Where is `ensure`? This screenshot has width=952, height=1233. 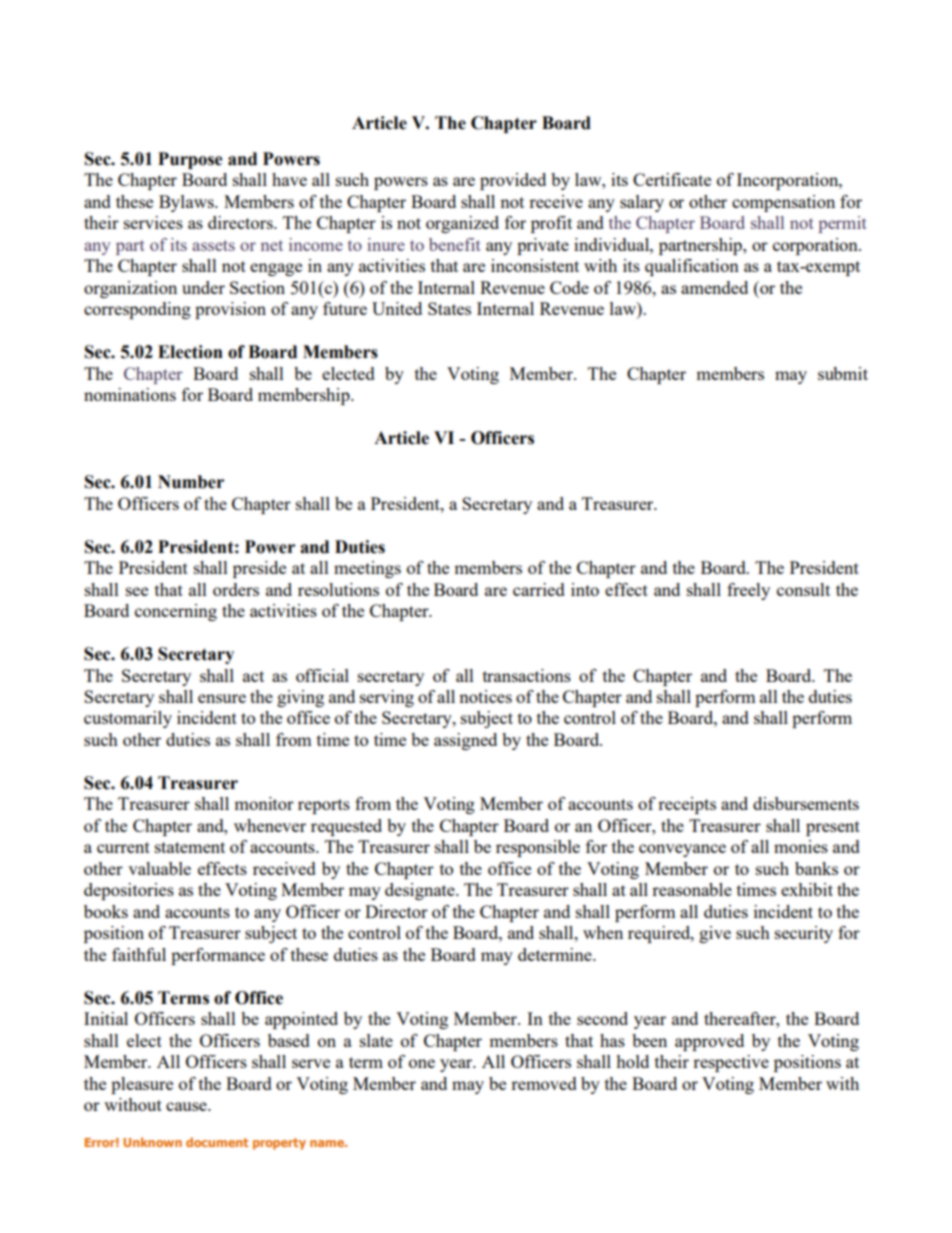
ensure is located at coordinates (222, 698).
